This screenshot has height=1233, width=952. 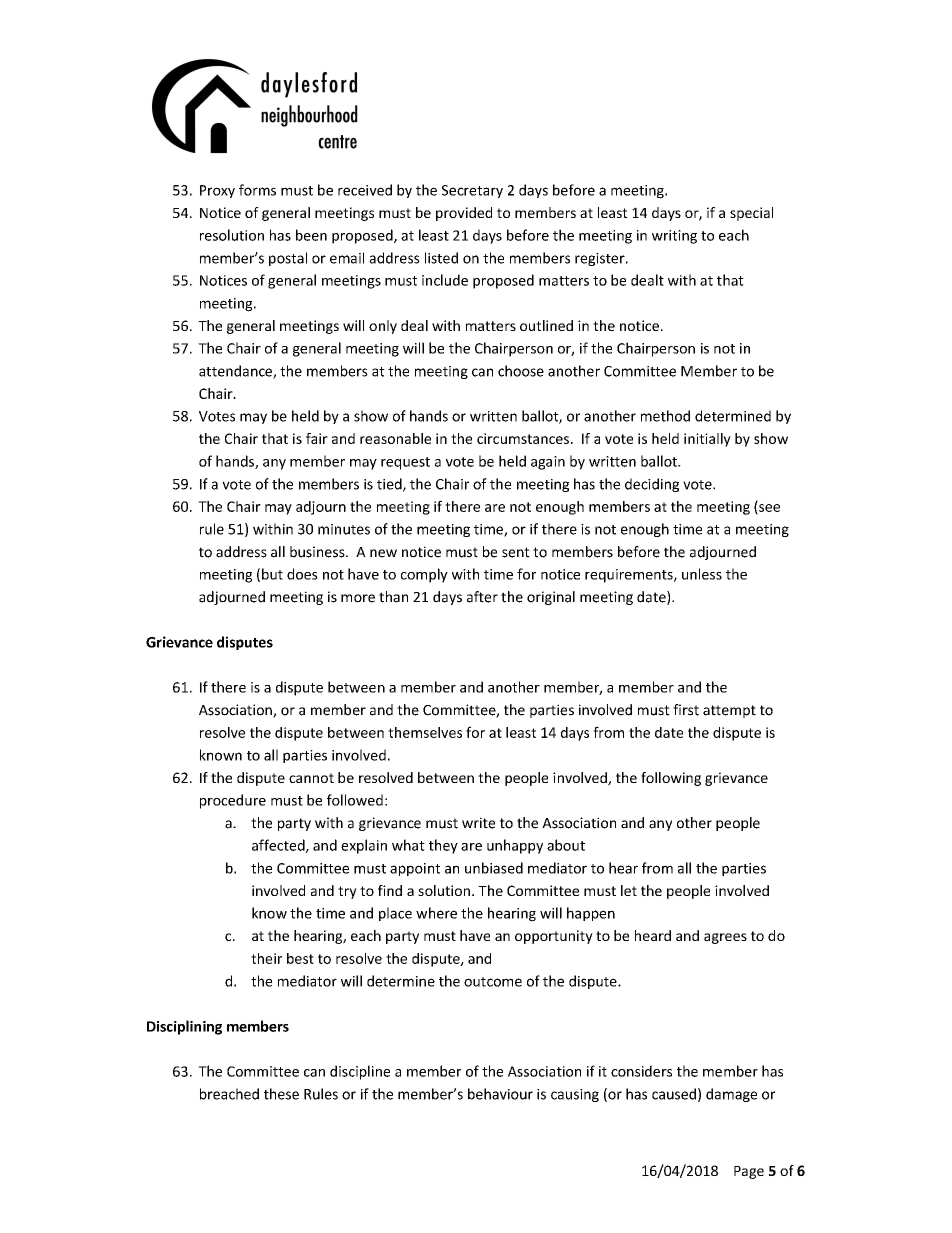 I want to click on forms, so click(x=257, y=190).
